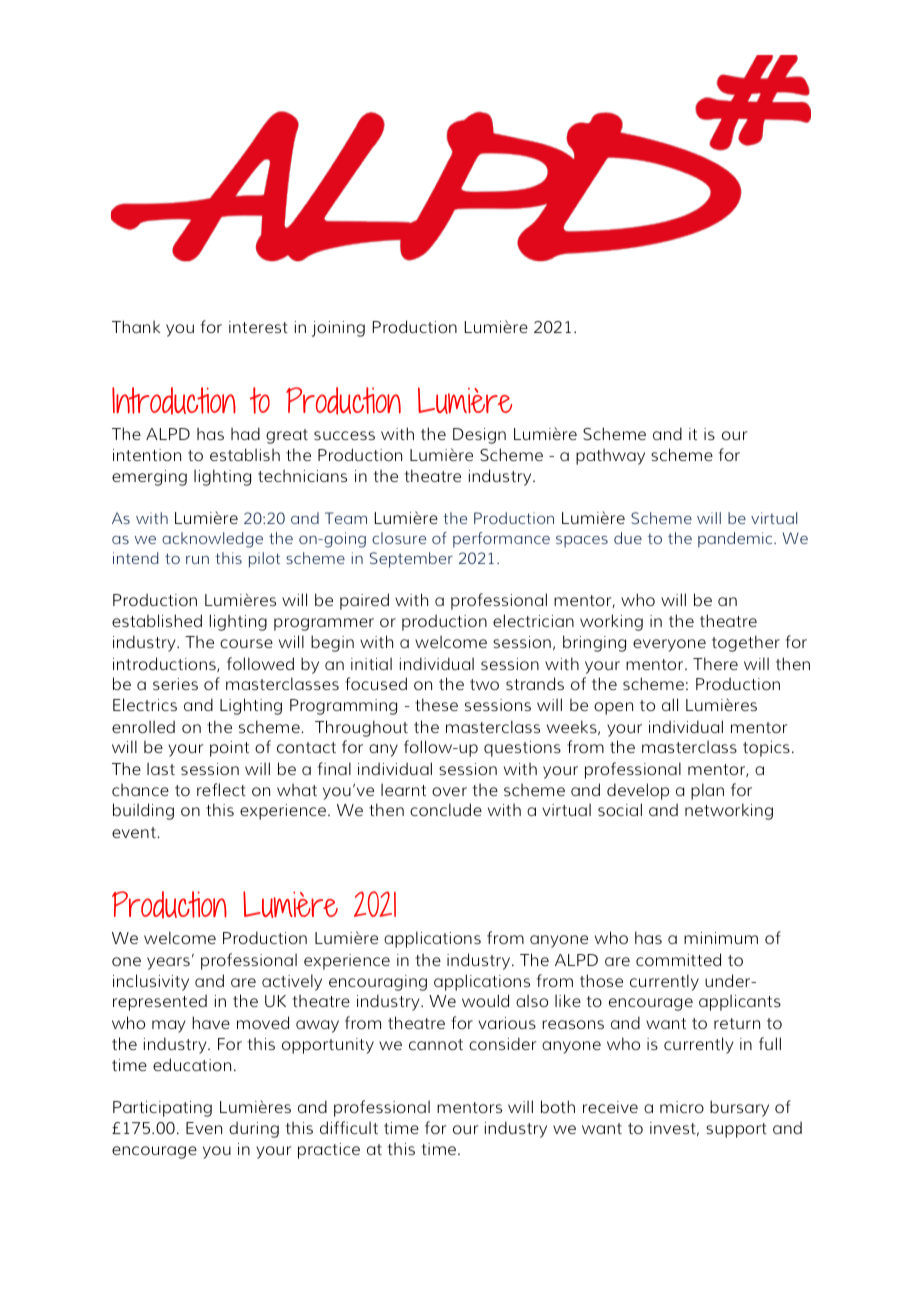 The width and height of the screenshot is (924, 1308). I want to click on difficult, so click(349, 1127).
